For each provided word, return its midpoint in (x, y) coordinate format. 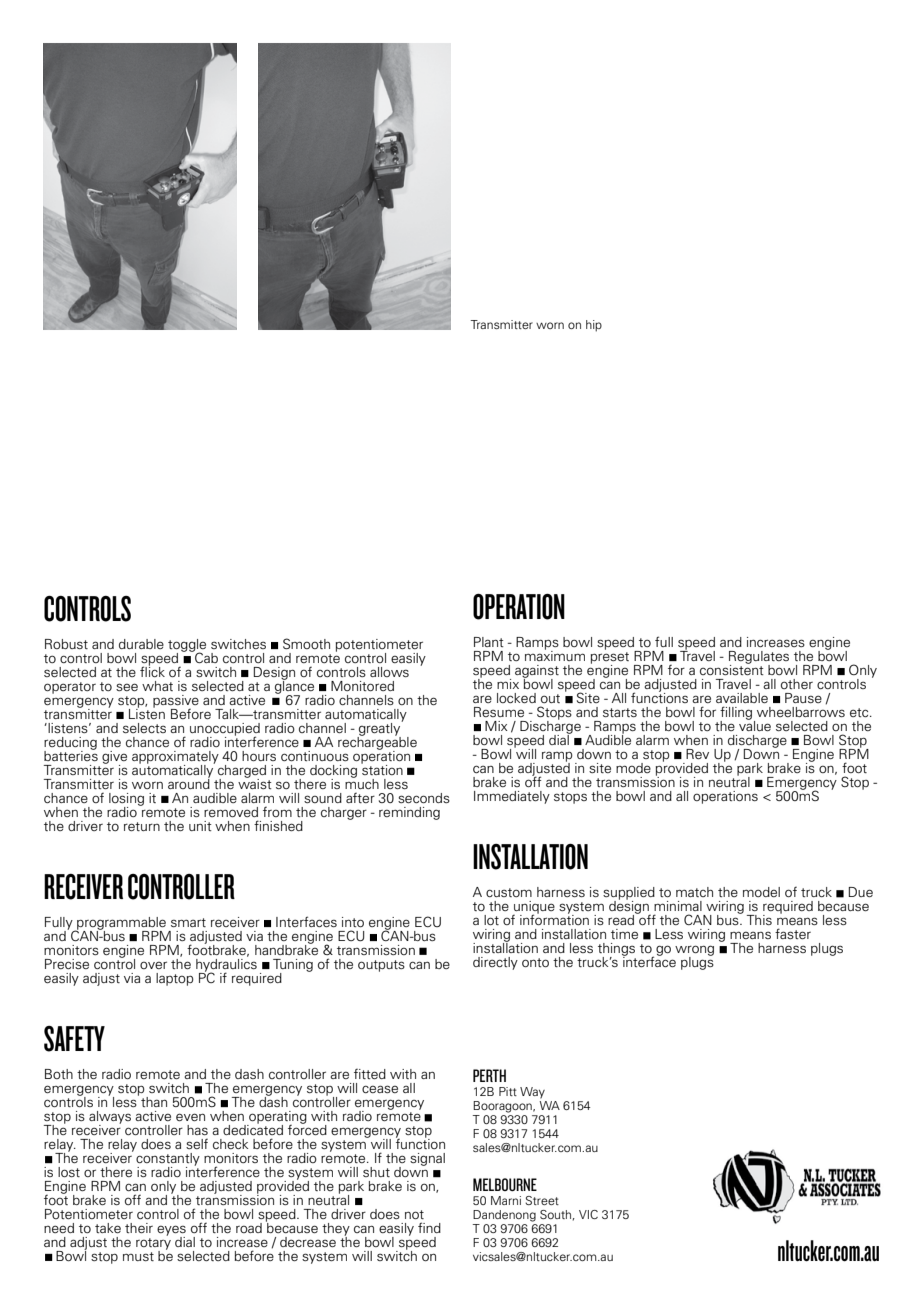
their (139, 1228)
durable (141, 644)
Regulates (759, 658)
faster (793, 933)
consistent (732, 669)
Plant (489, 642)
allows (389, 672)
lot (491, 920)
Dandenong (504, 1216)
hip (594, 326)
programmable (120, 924)
